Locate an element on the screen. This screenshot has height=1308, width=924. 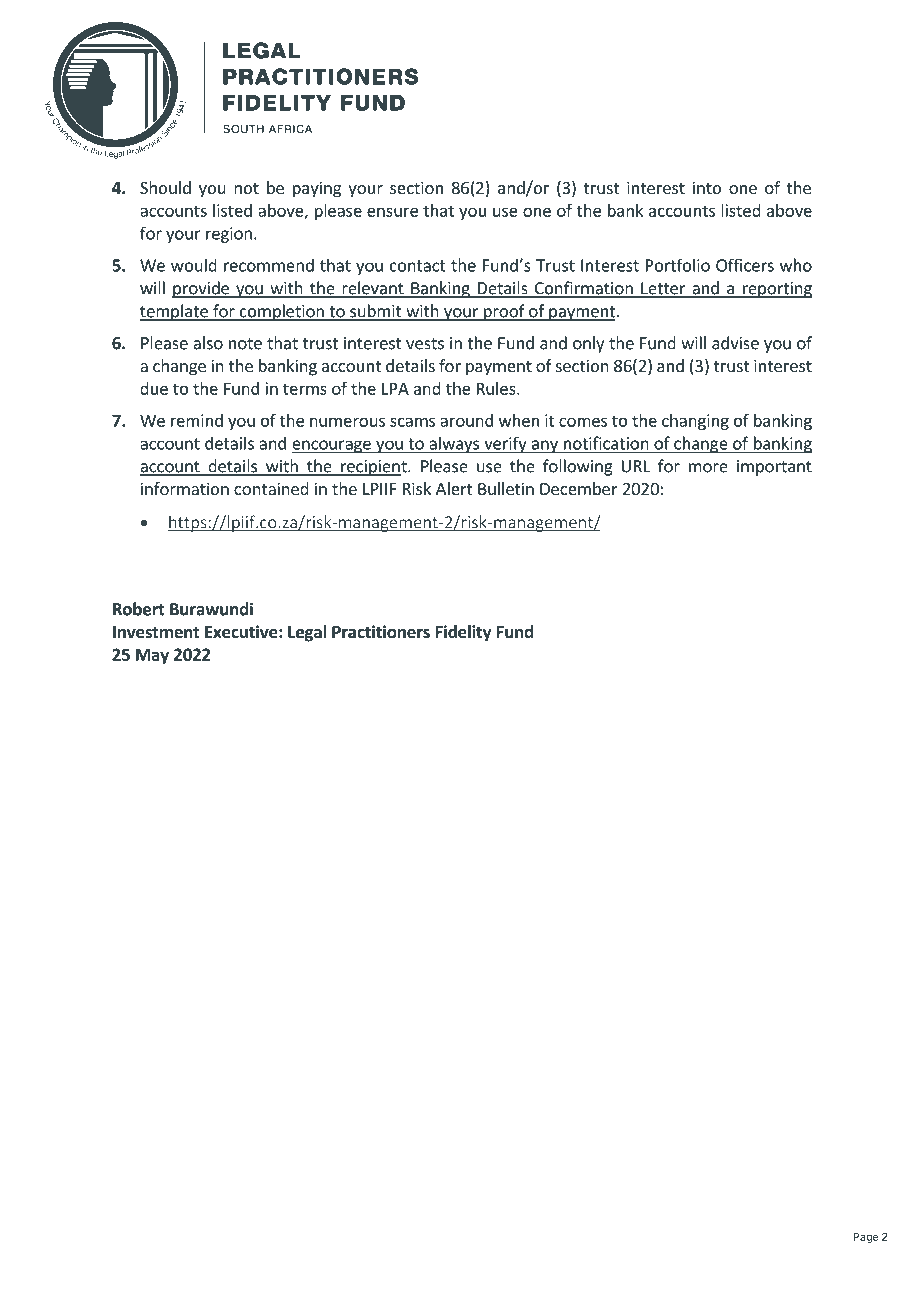
Practitioners is located at coordinates (381, 632).
